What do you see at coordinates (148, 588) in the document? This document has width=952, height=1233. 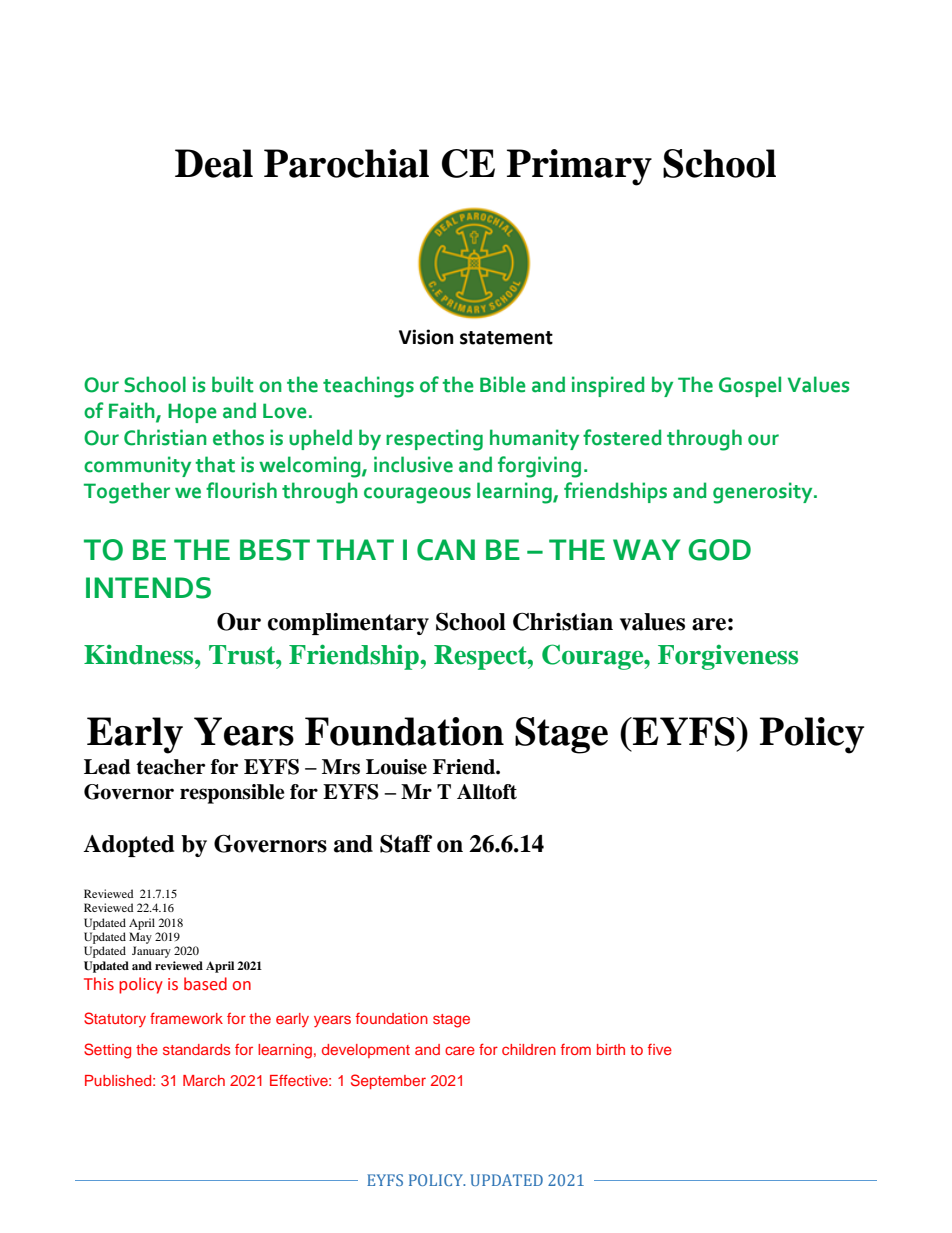 I see `INTENDS` at bounding box center [148, 588].
